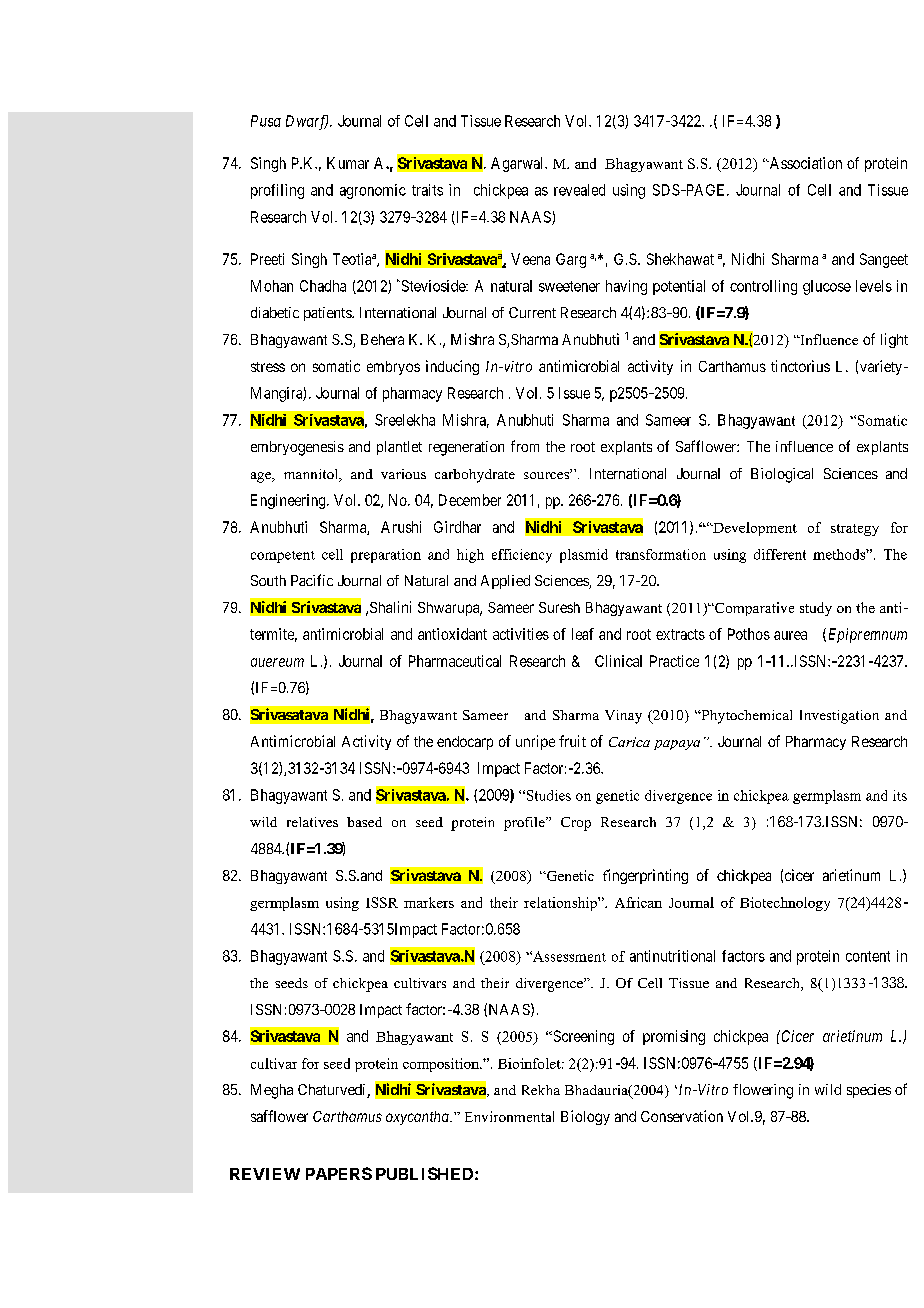 The width and height of the image is (924, 1308). What do you see at coordinates (312, 580) in the image?
I see `Pacific` at bounding box center [312, 580].
